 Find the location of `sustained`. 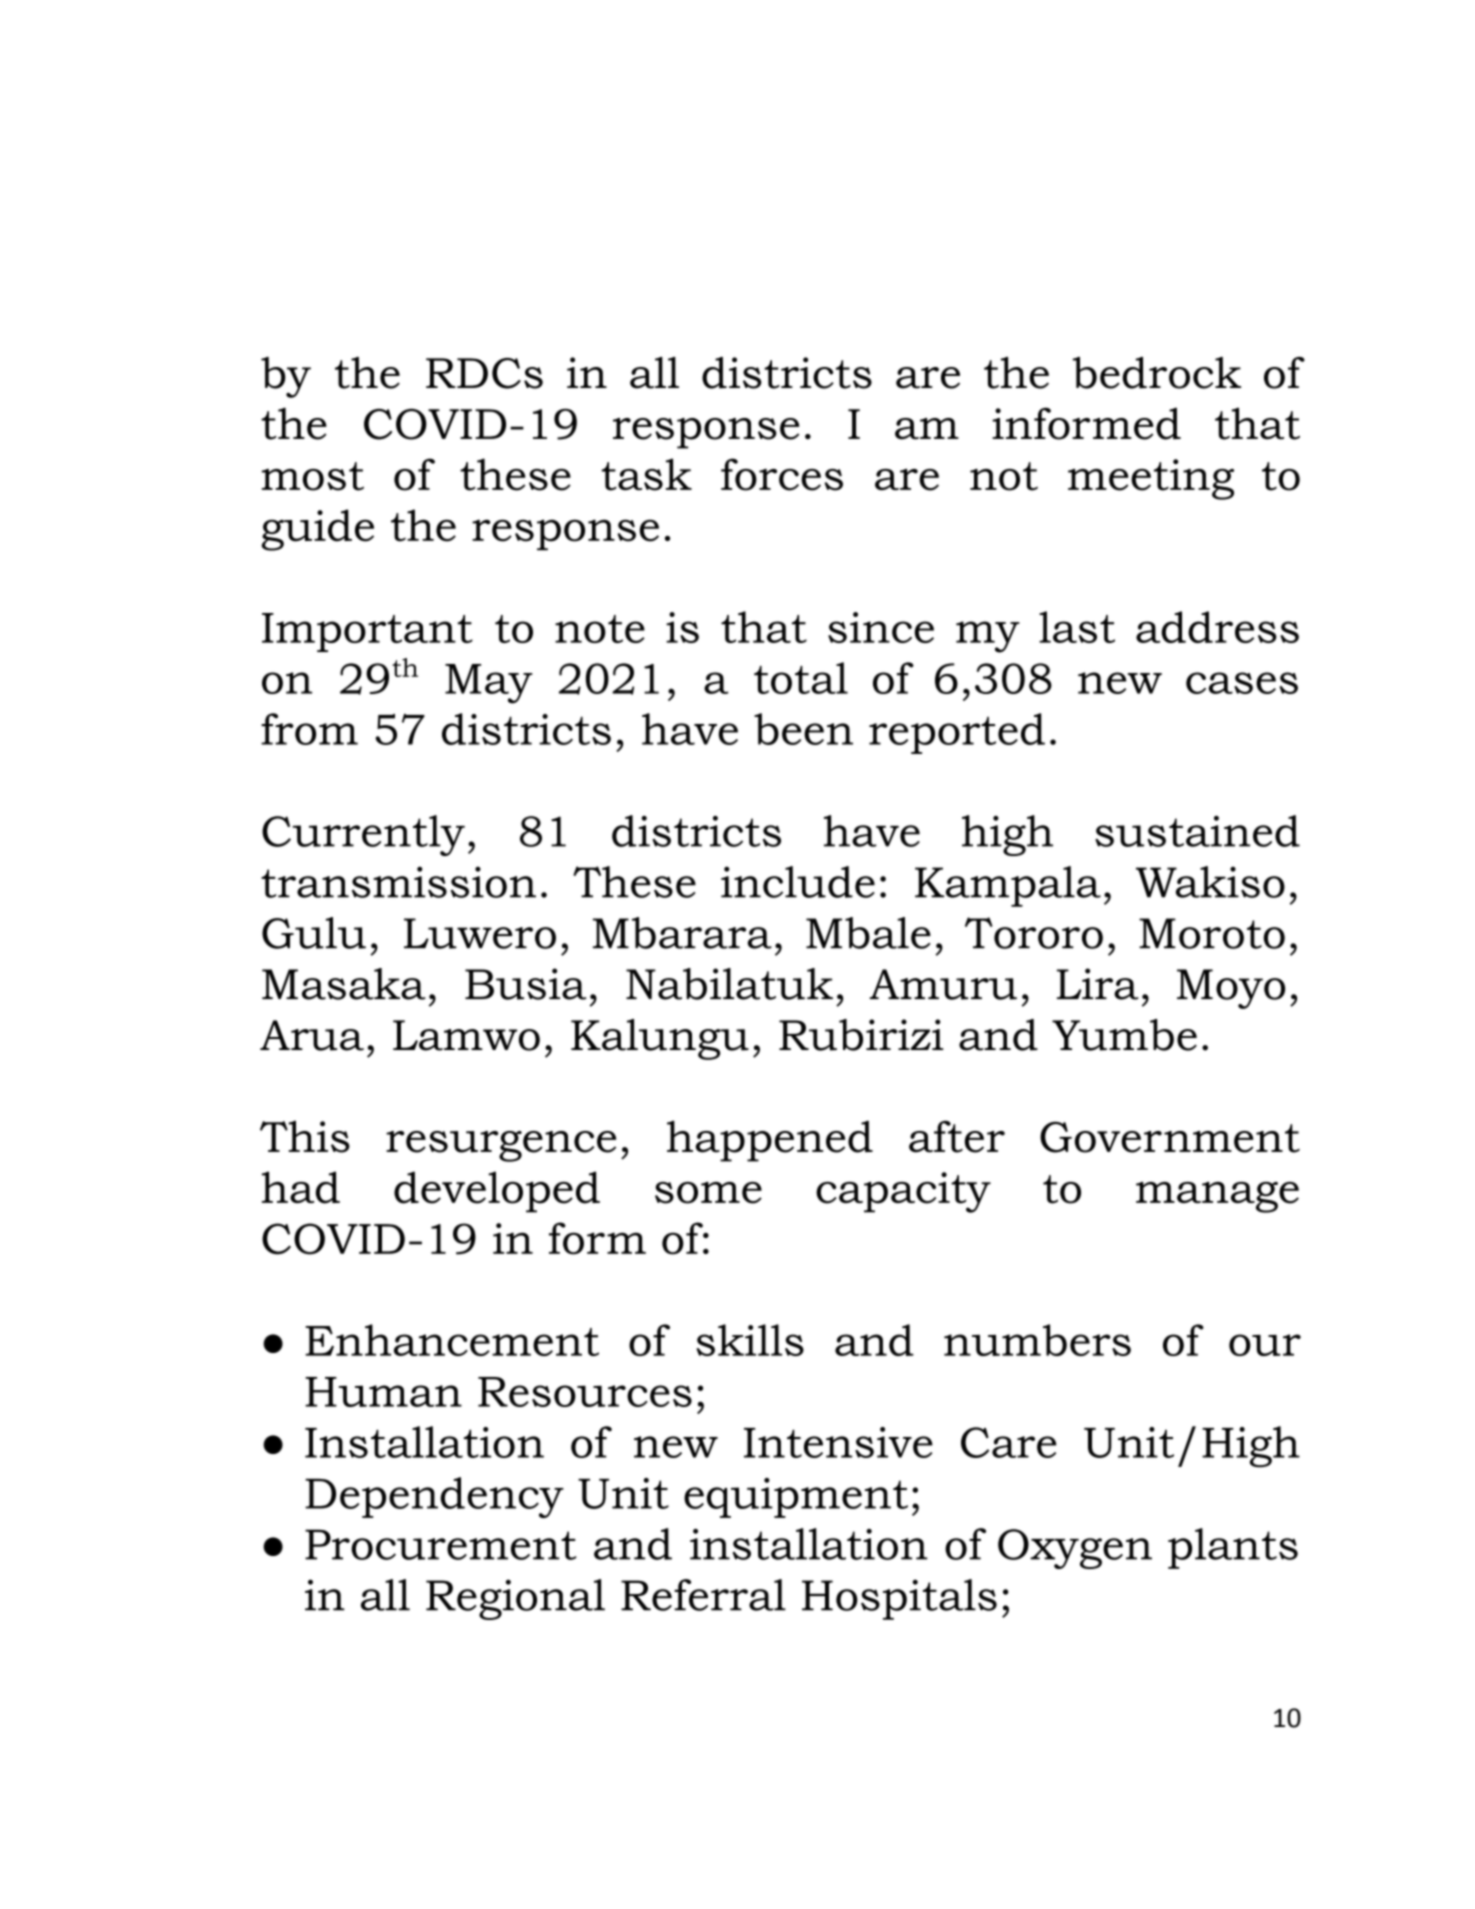

sustained is located at coordinates (1197, 831).
